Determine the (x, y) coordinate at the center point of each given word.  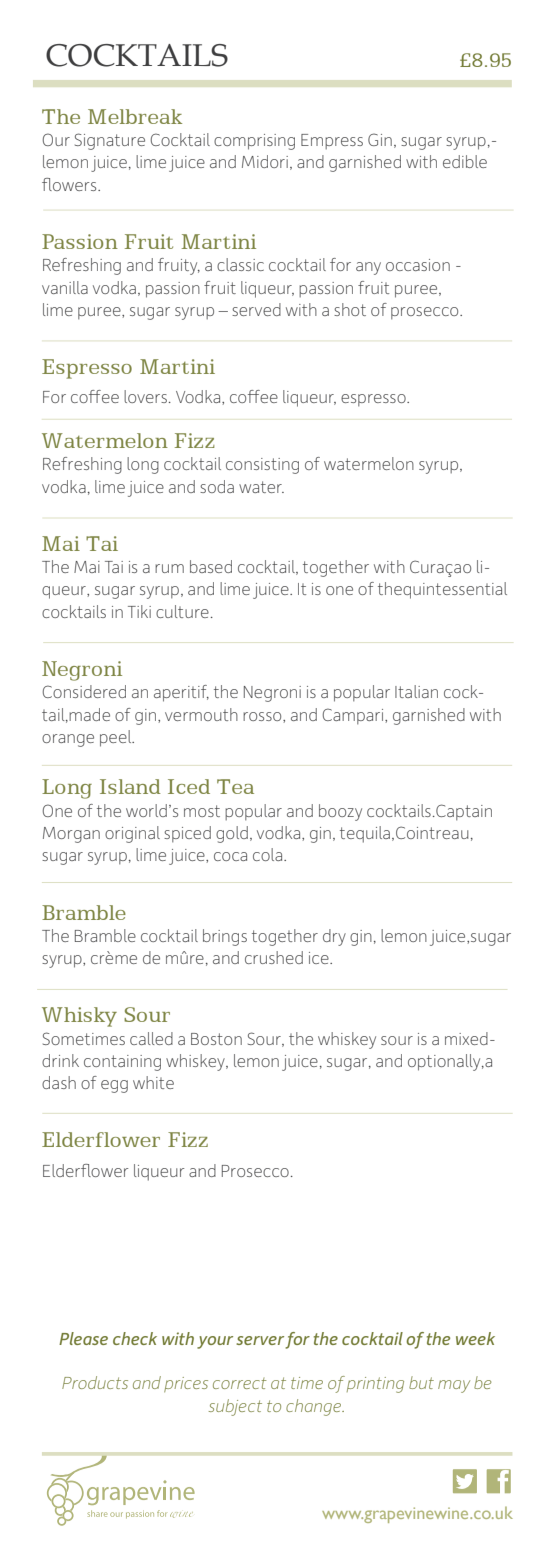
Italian (416, 691)
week (475, 1338)
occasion (418, 265)
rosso (263, 716)
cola (267, 854)
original (132, 834)
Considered (84, 691)
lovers (145, 396)
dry (334, 937)
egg (114, 1086)
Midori (265, 161)
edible (465, 161)
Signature (110, 141)
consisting (262, 466)
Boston (216, 1039)
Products (95, 1382)
